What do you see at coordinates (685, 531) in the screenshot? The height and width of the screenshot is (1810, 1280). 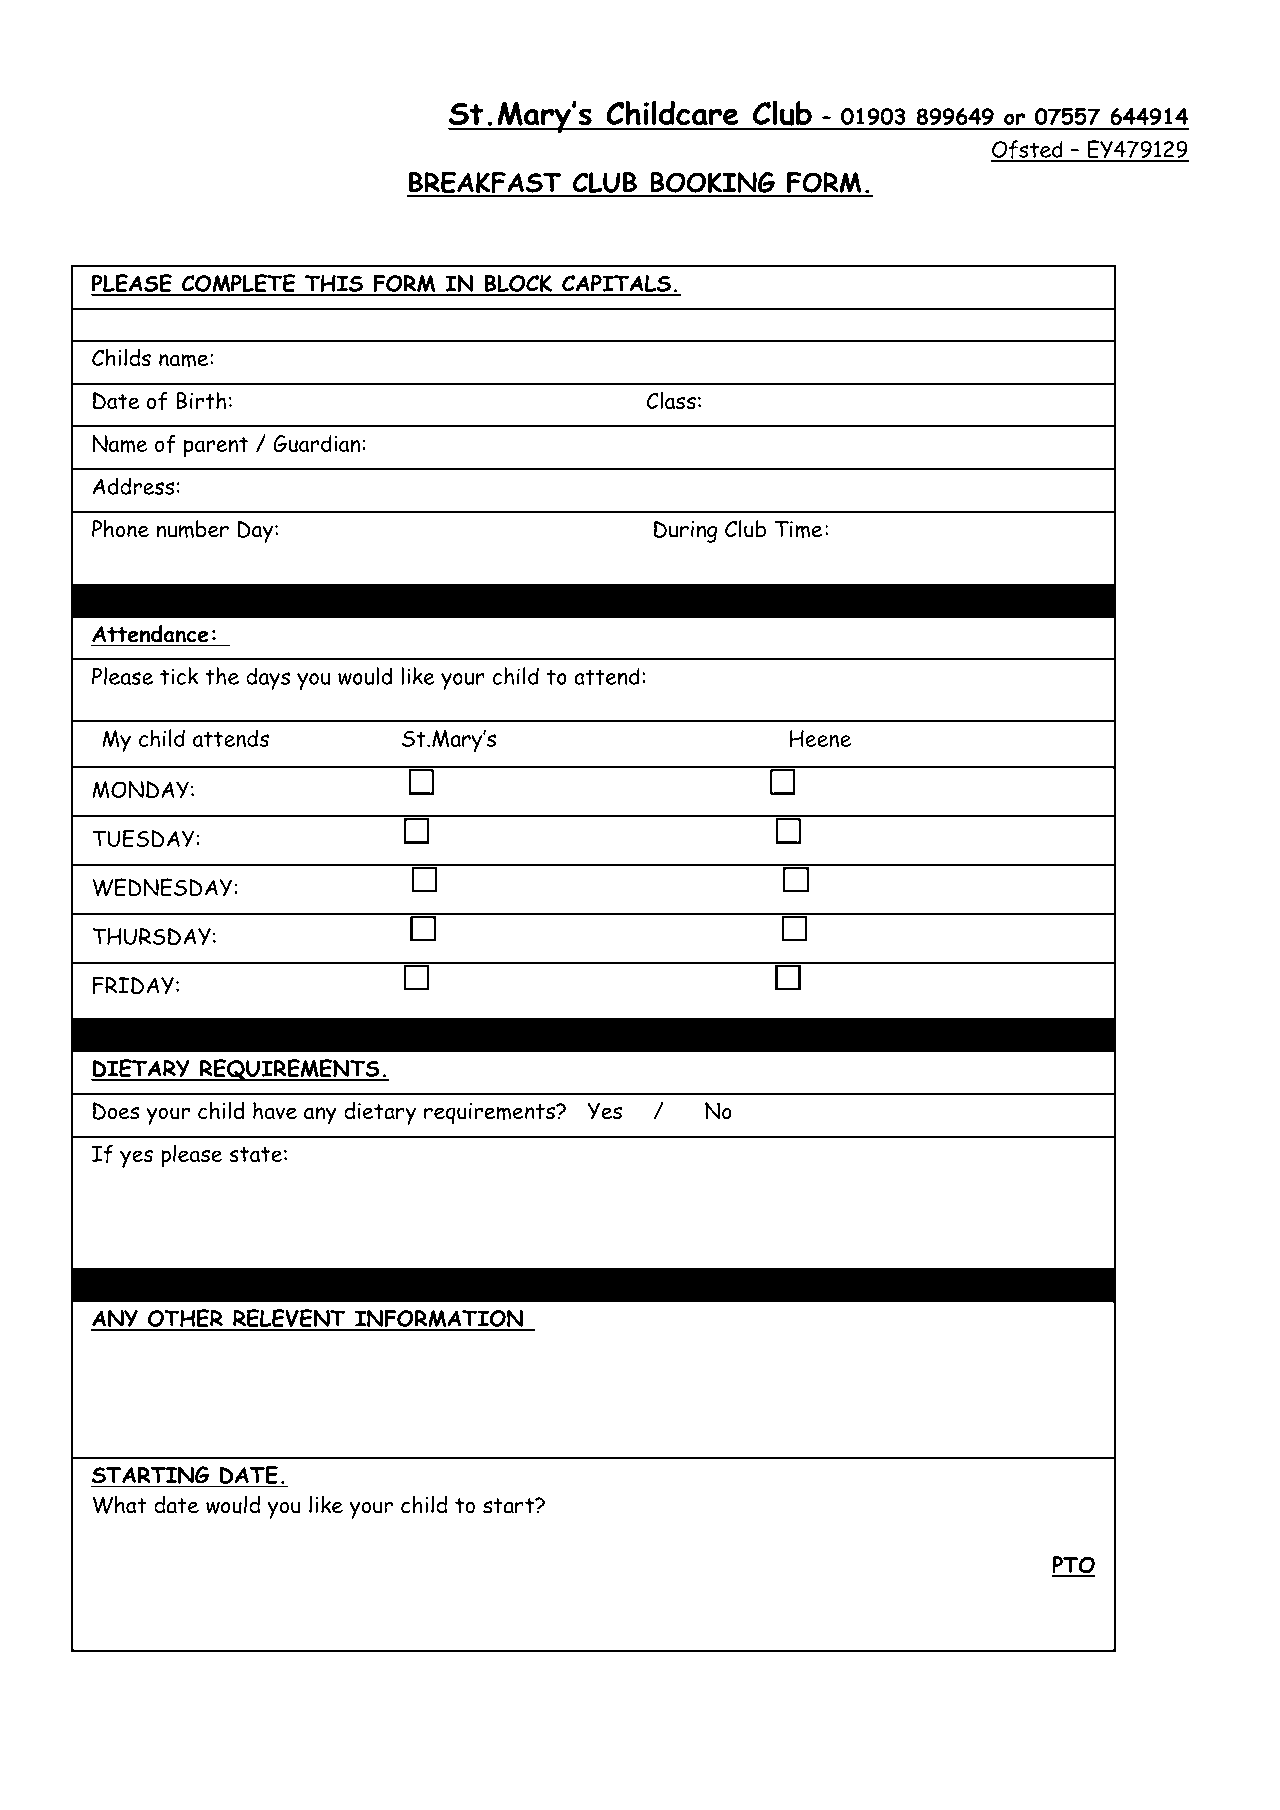 I see `During` at bounding box center [685, 531].
